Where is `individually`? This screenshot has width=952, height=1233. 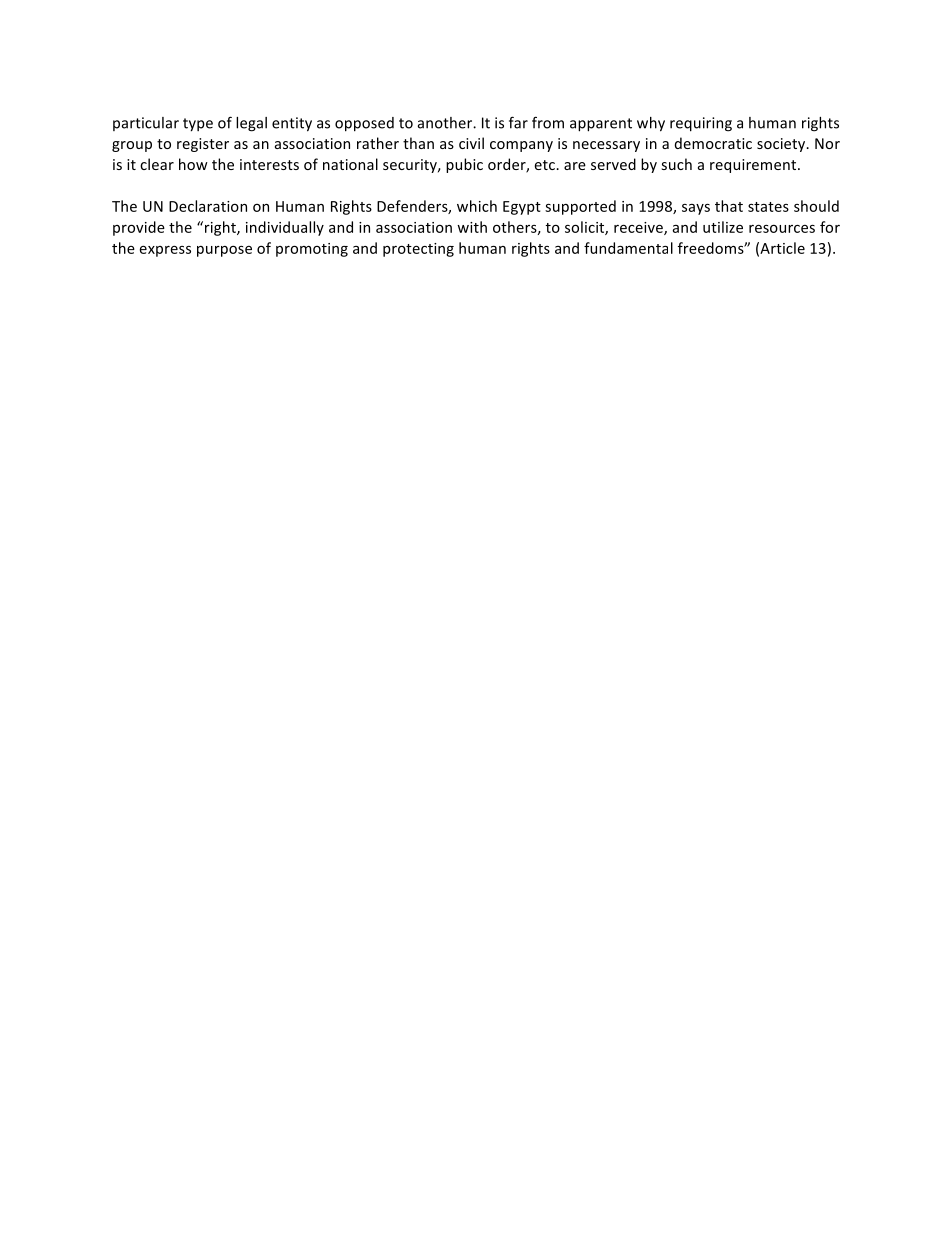
individually is located at coordinates (285, 228).
